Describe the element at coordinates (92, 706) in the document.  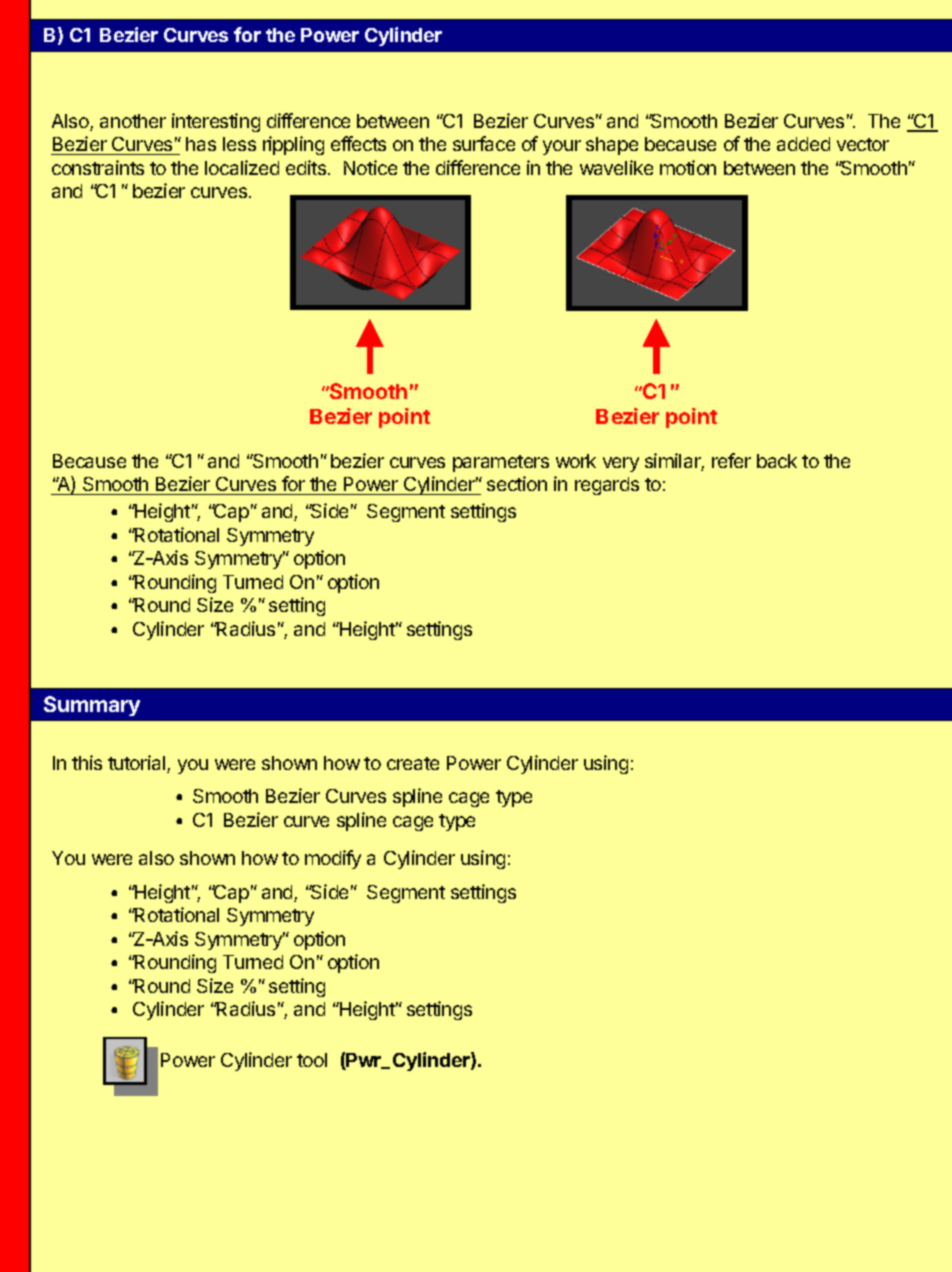
I see `Summary` at that location.
